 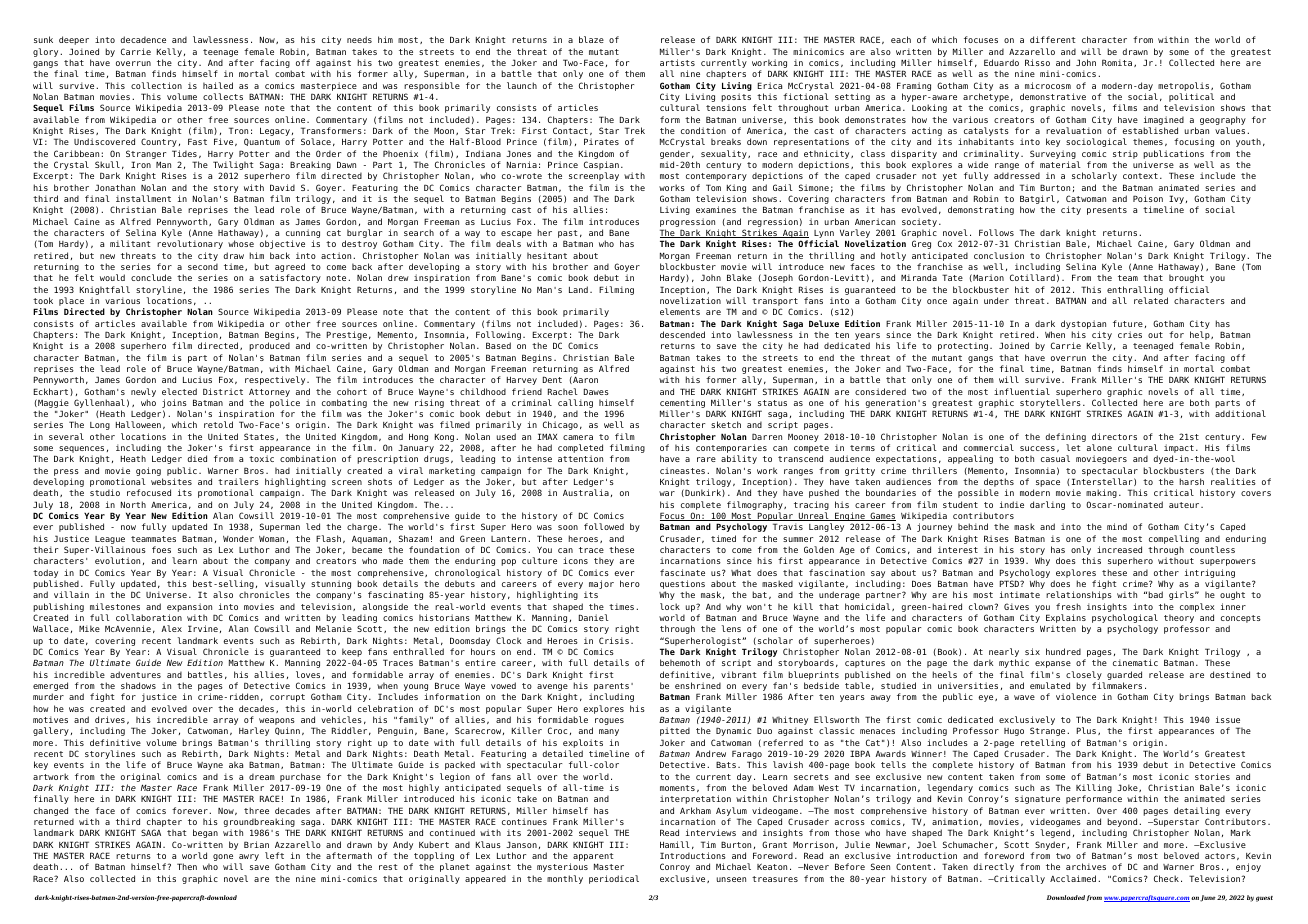 I want to click on Romita, so click(x=1118, y=63).
